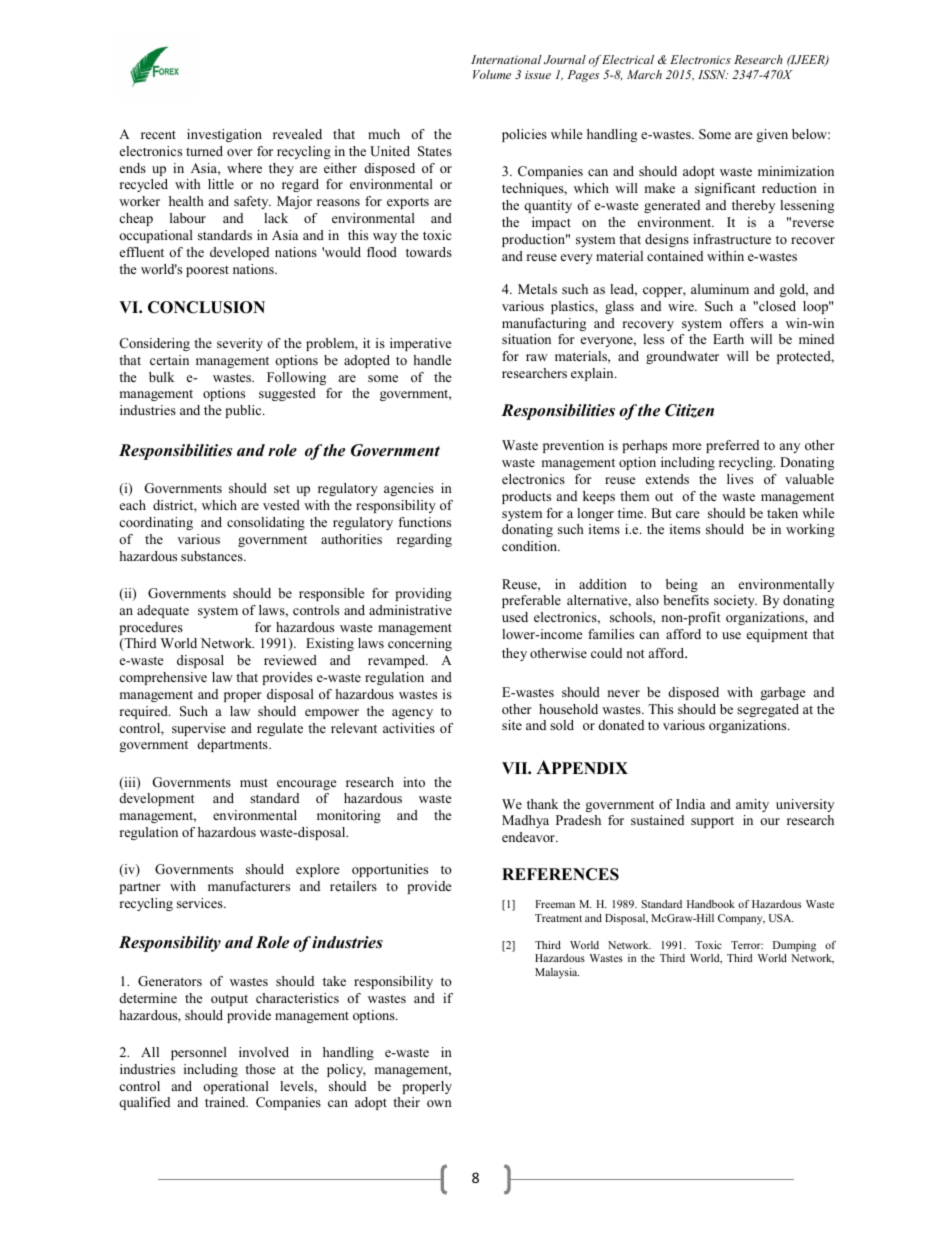 The width and height of the document is (952, 1233). I want to click on investigation, so click(224, 135).
